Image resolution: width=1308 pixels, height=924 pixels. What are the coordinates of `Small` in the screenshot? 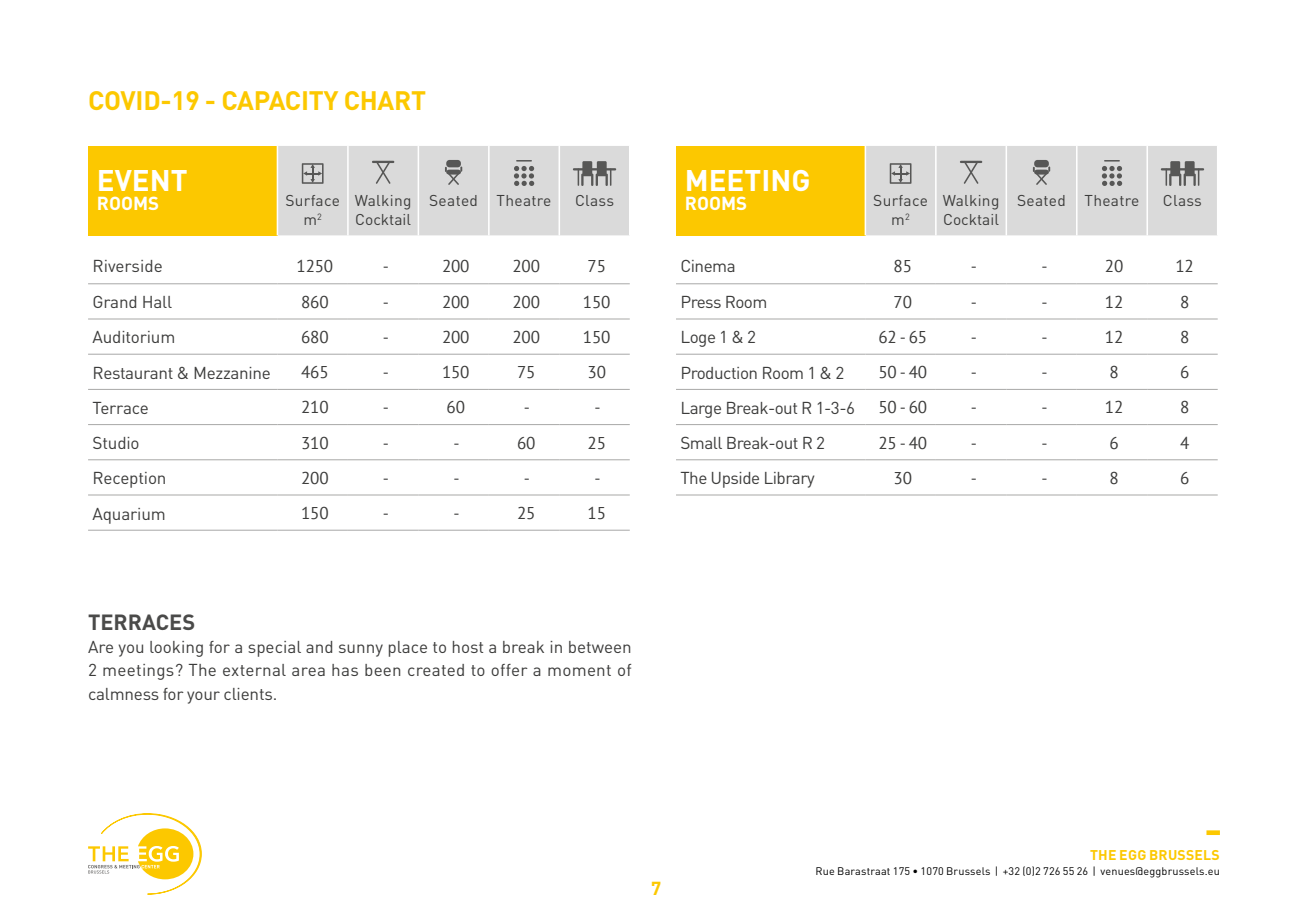 It's located at (701, 442).
